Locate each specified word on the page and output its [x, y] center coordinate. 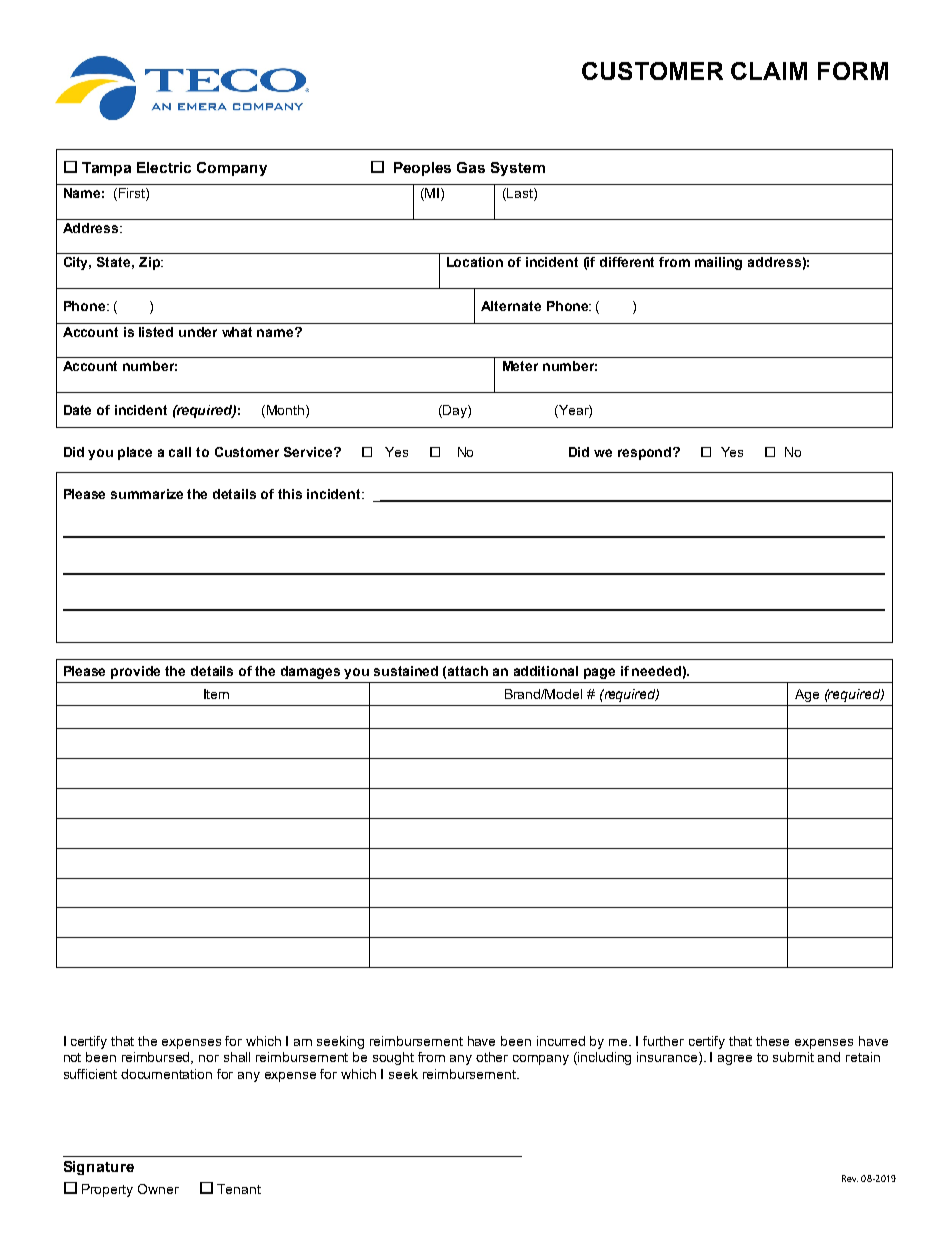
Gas [471, 167]
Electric [164, 167]
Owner [158, 1189]
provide [135, 672]
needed [656, 671]
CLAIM [769, 71]
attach [468, 671]
